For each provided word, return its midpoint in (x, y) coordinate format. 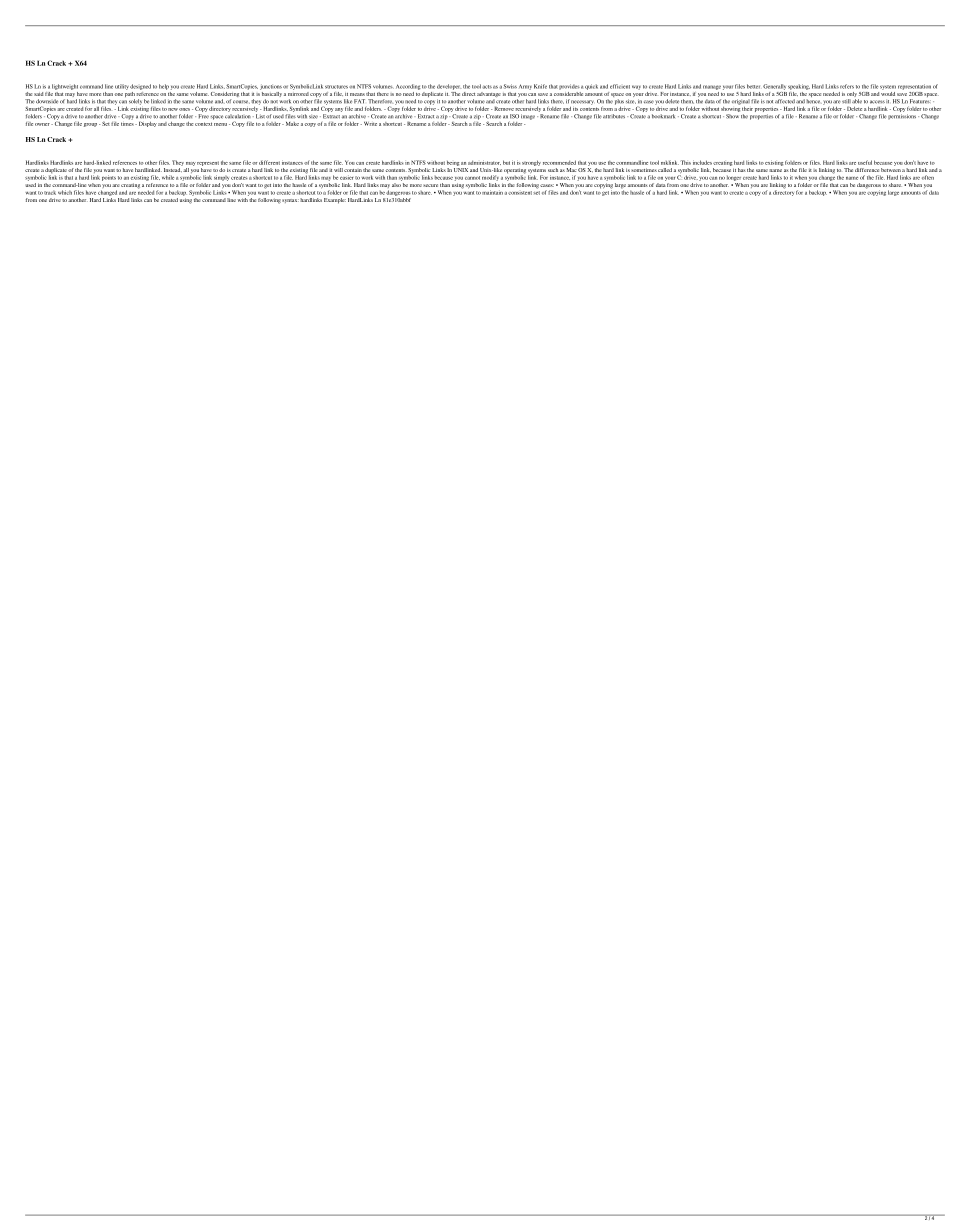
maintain (492, 192)
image (529, 117)
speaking (799, 87)
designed (140, 87)
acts (487, 87)
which (65, 192)
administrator (484, 162)
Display (146, 124)
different (269, 162)
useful (865, 162)
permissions (903, 116)
